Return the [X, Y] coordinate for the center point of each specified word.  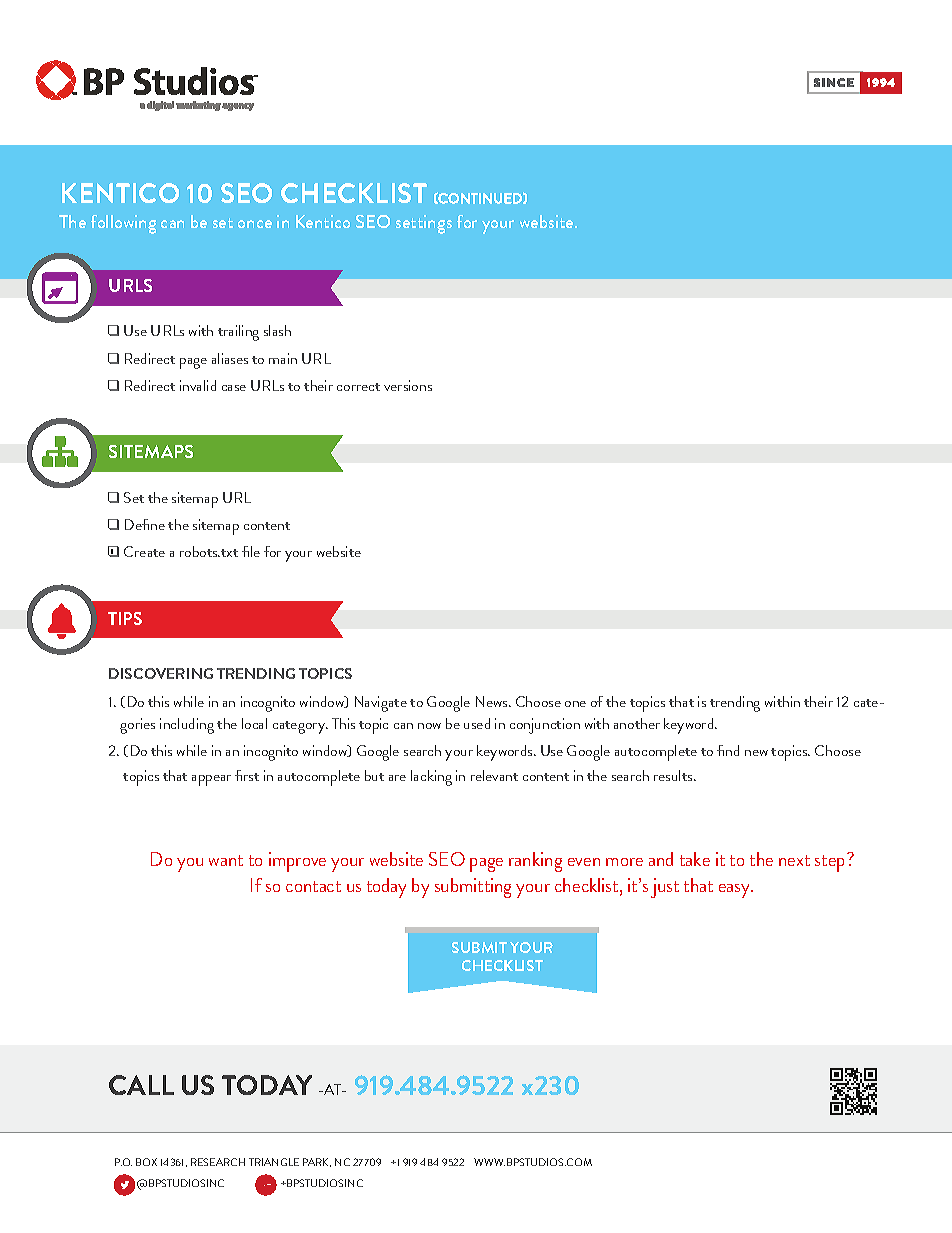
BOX [146, 1162]
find [728, 750]
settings [424, 224]
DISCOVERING [161, 673]
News [493, 701]
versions [408, 385]
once [255, 224]
